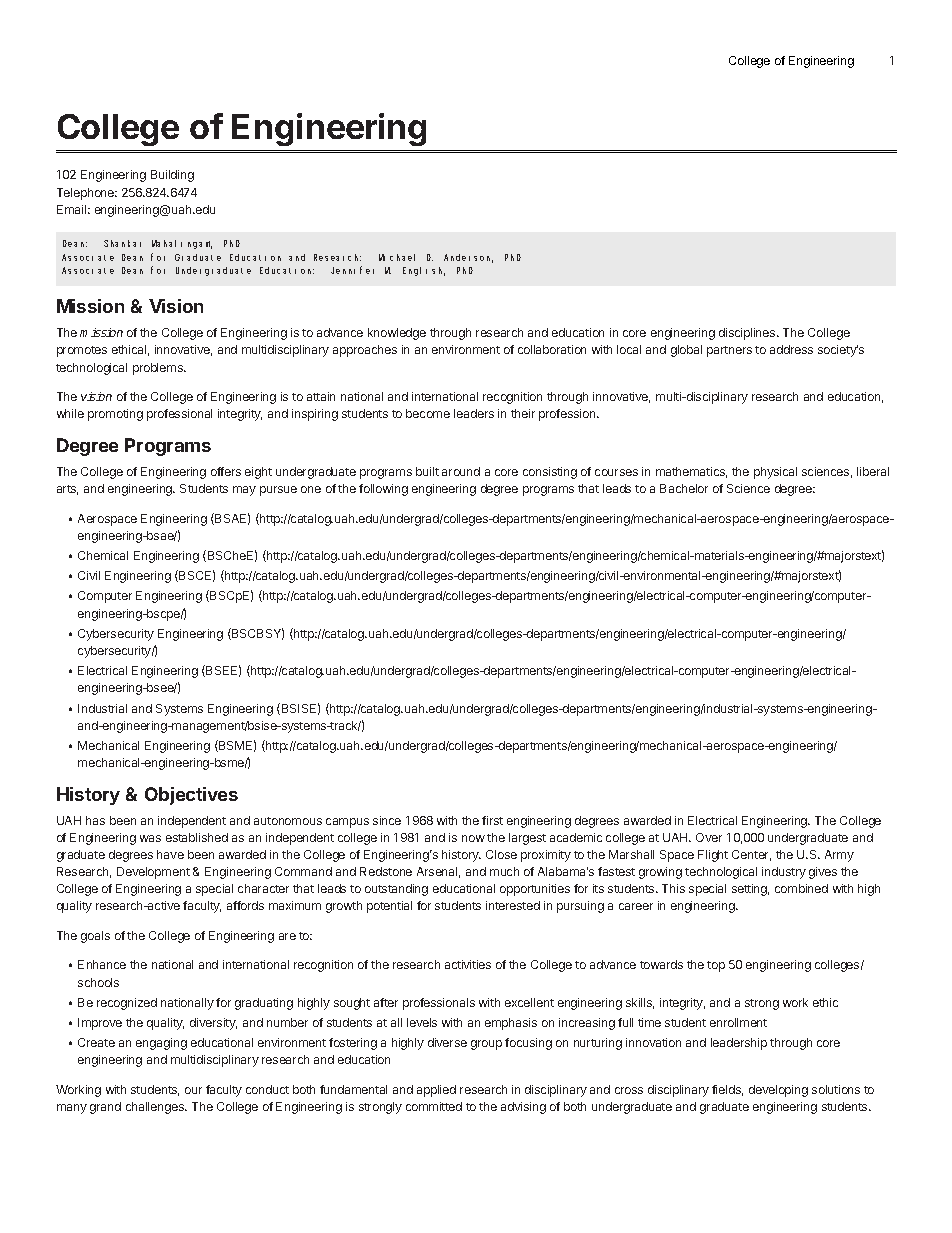  Describe the element at coordinates (172, 176) in the image. I see `Building` at that location.
